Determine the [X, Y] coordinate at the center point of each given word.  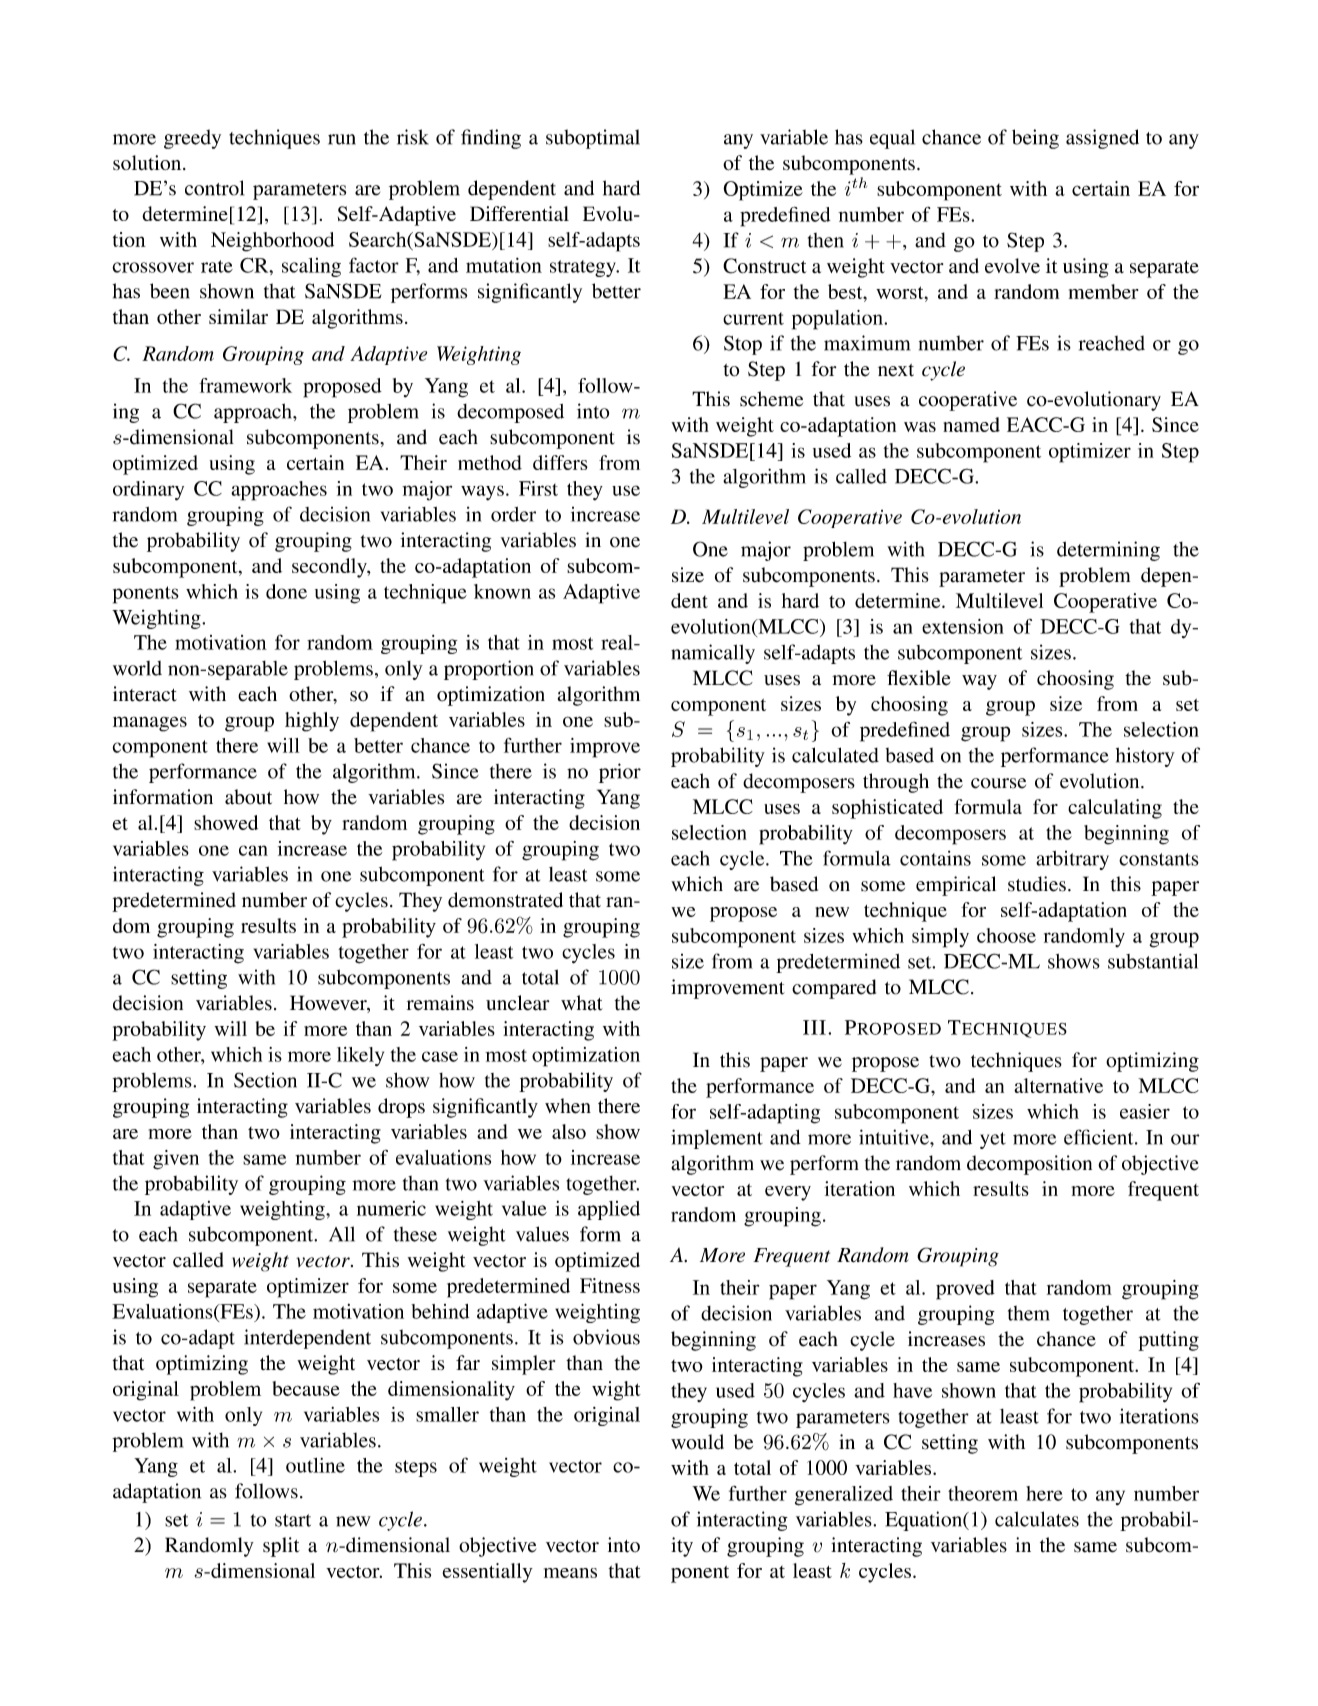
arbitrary [1072, 860]
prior [620, 773]
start [293, 1520]
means [570, 1573]
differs [560, 462]
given [176, 1160]
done [286, 591]
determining [1108, 551]
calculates [1037, 1519]
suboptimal [593, 139]
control [214, 188]
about [248, 797]
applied [609, 1210]
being [1035, 139]
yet [993, 1140]
